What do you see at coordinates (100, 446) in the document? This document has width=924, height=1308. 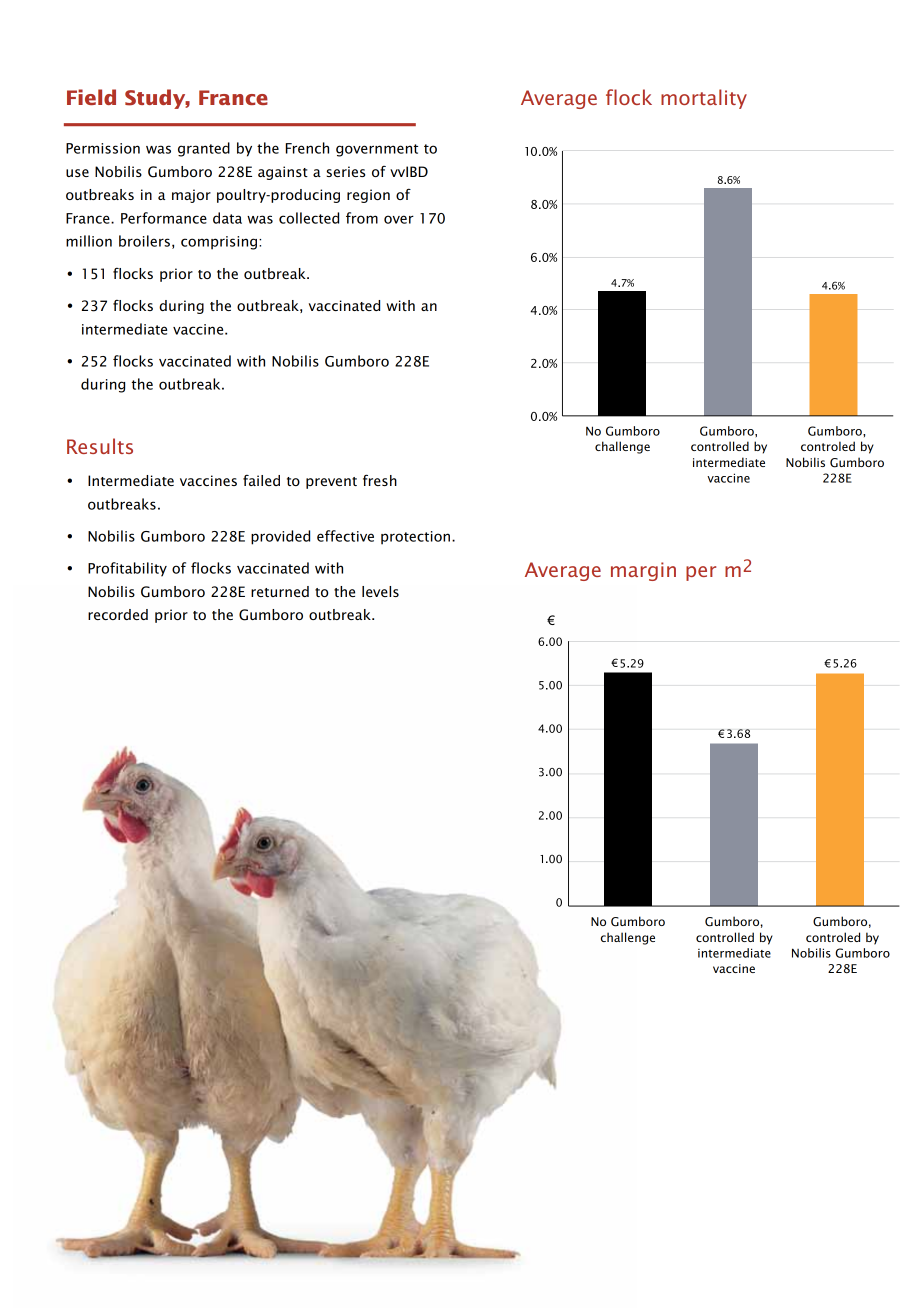 I see `Results` at bounding box center [100, 446].
